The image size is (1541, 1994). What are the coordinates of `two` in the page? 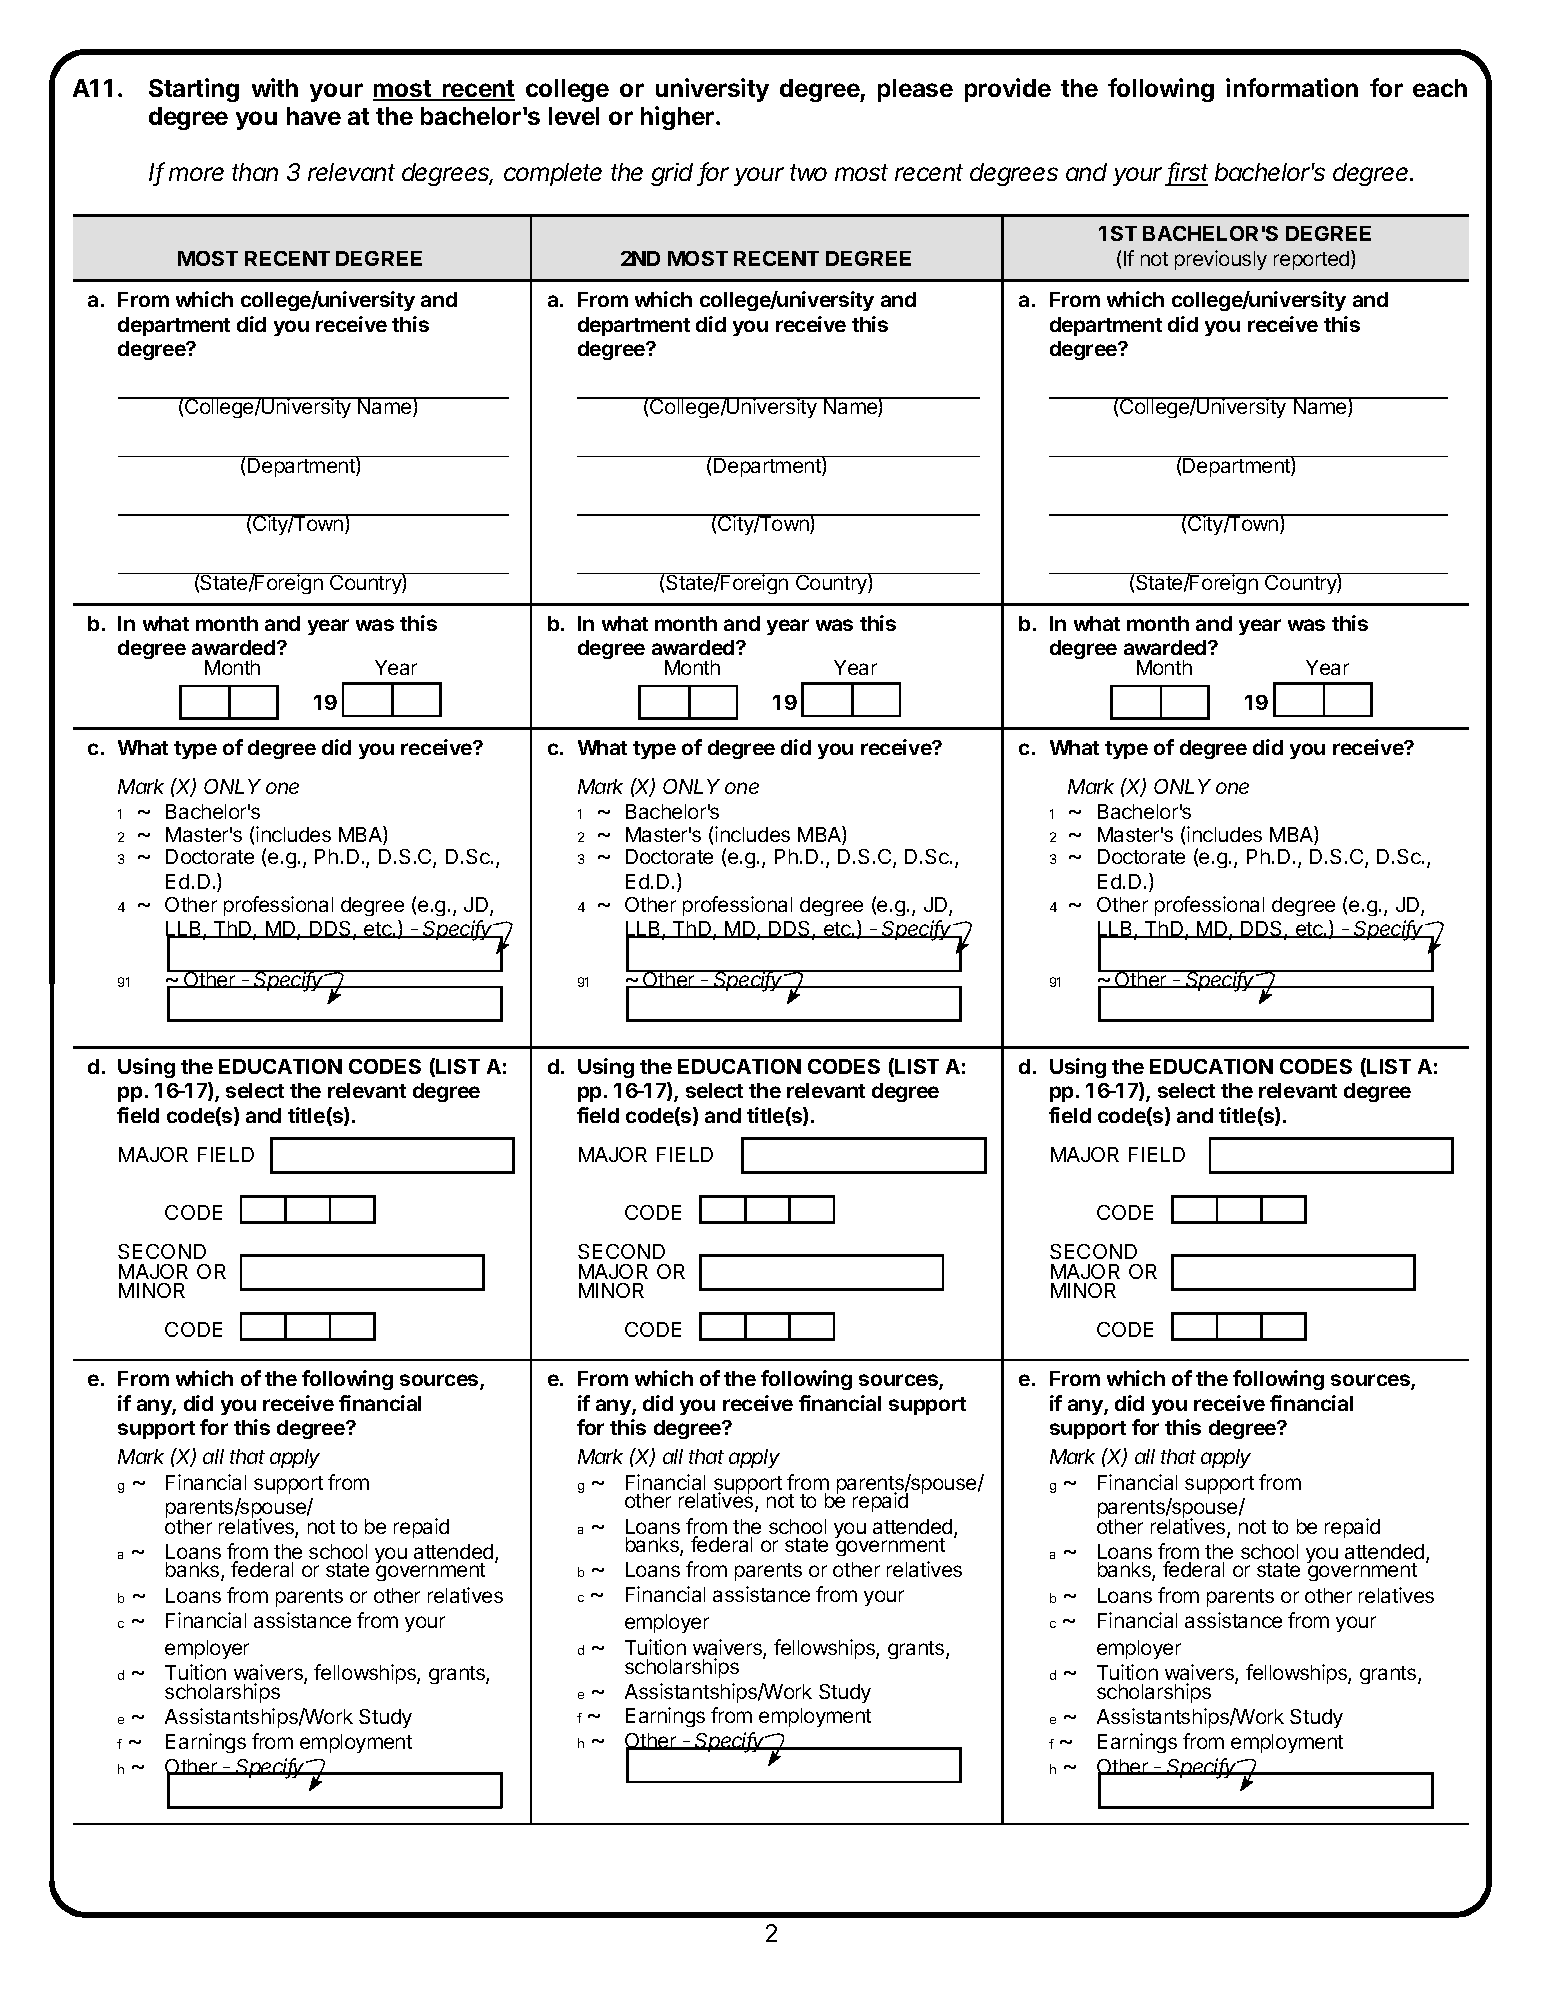 It's located at (808, 172).
